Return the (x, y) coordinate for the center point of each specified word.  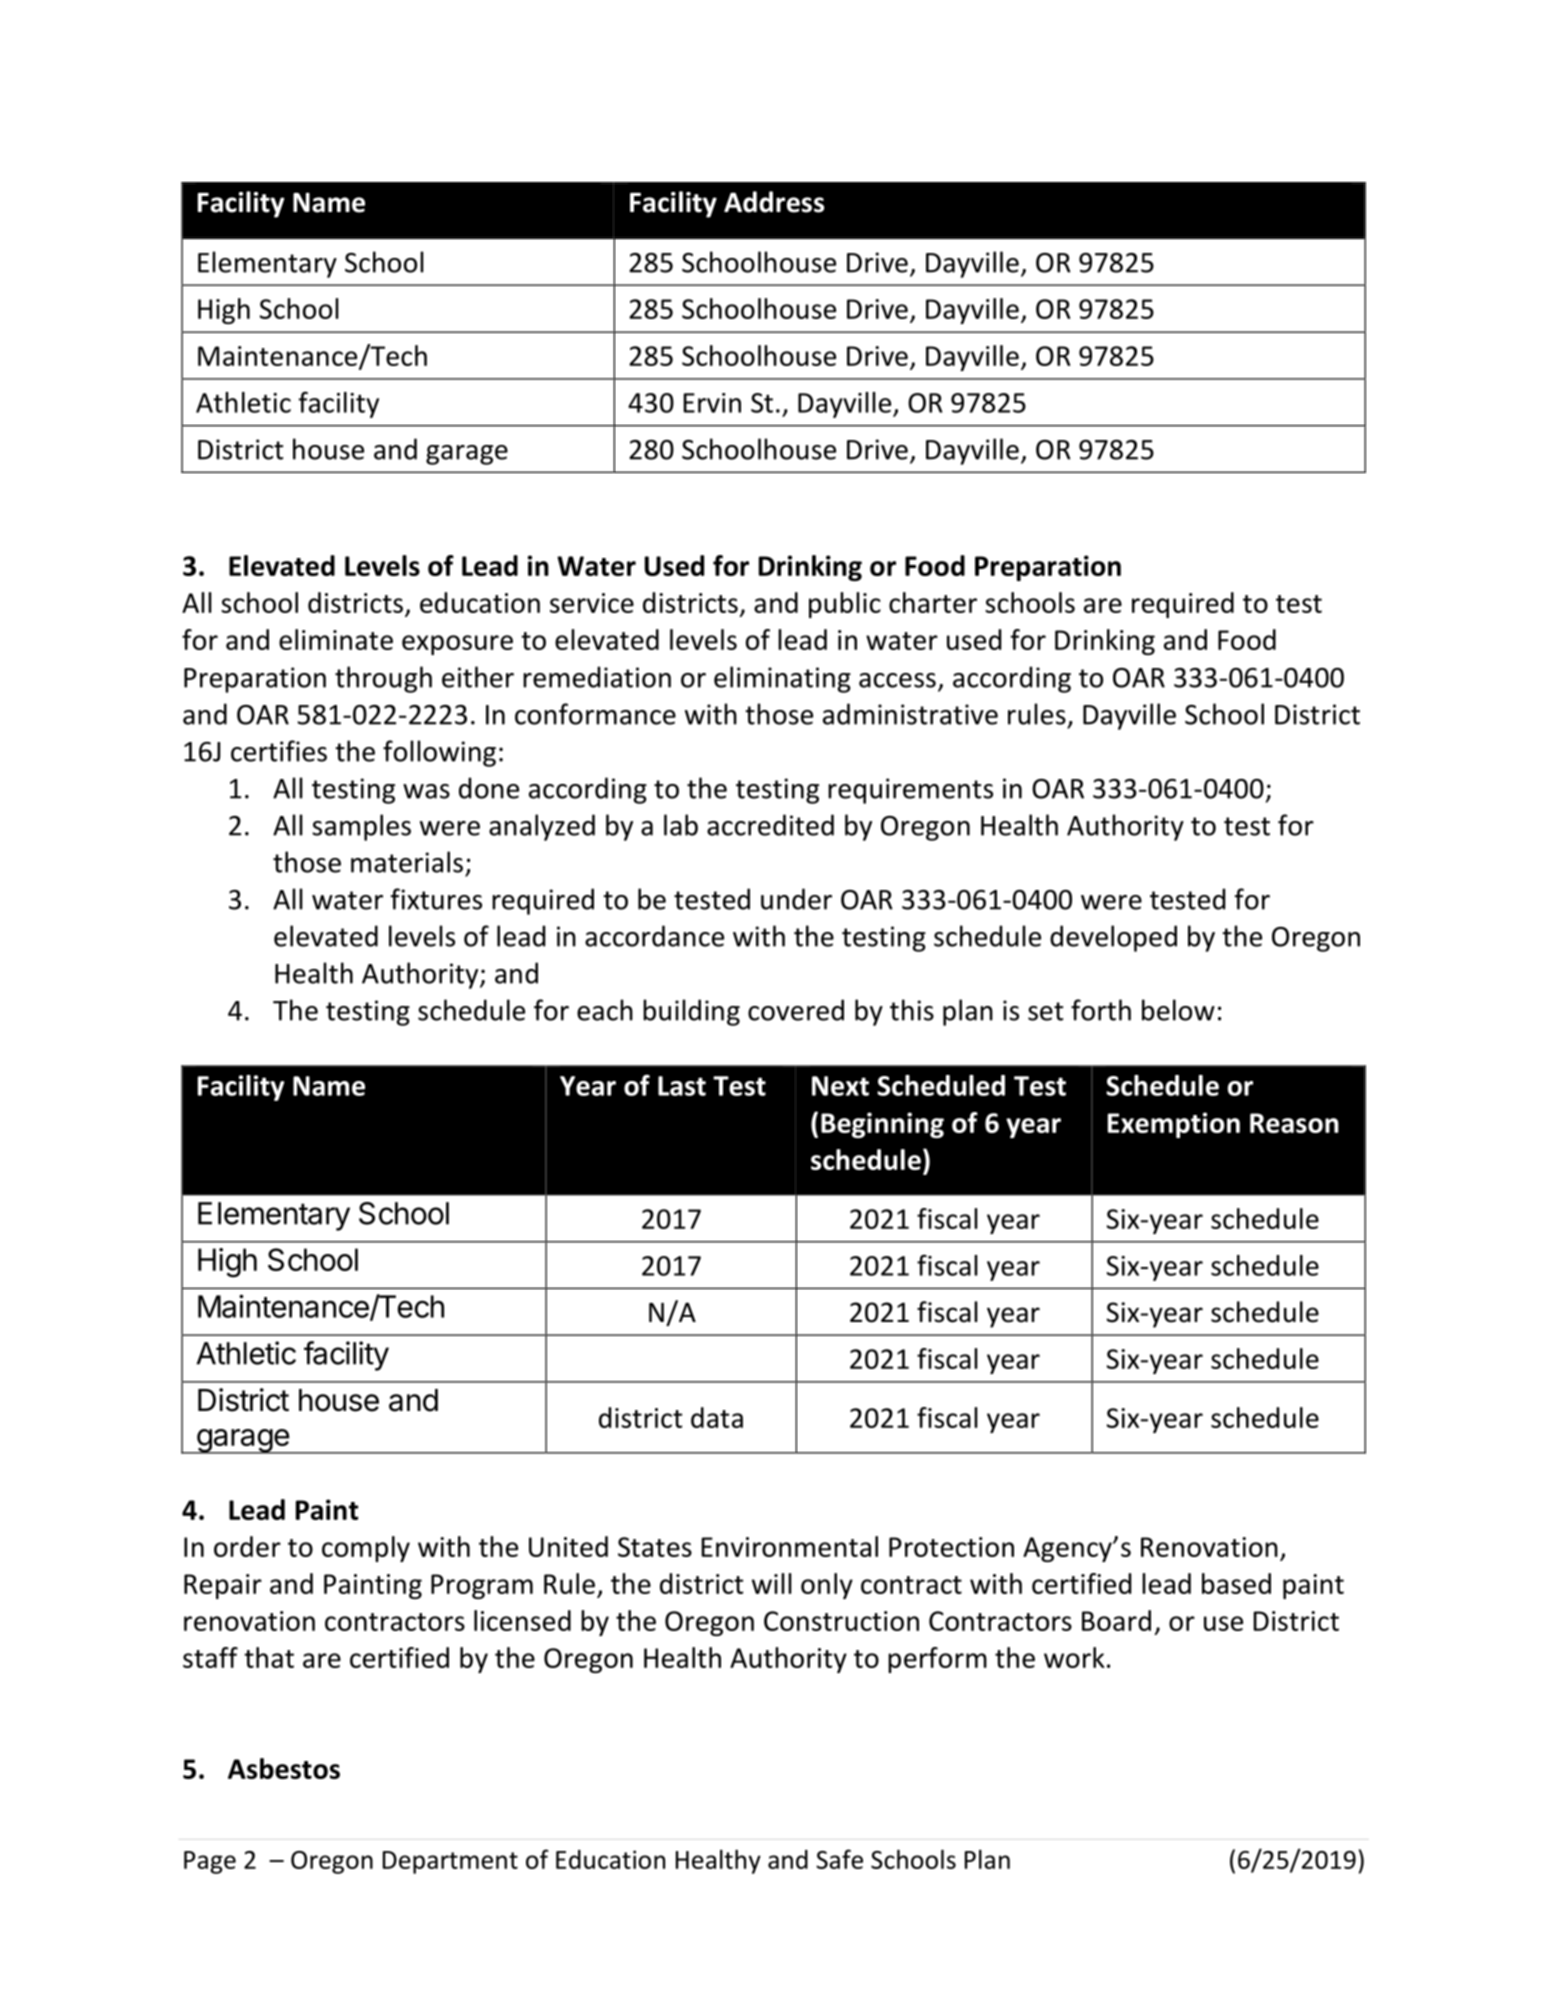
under (796, 899)
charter (933, 602)
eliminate (336, 639)
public (845, 605)
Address (774, 202)
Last (682, 1086)
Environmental (789, 1546)
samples (361, 827)
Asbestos (284, 1768)
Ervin (712, 403)
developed (1113, 938)
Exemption (1174, 1125)
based (1236, 1583)
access (897, 680)
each (605, 1010)
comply (366, 1549)
